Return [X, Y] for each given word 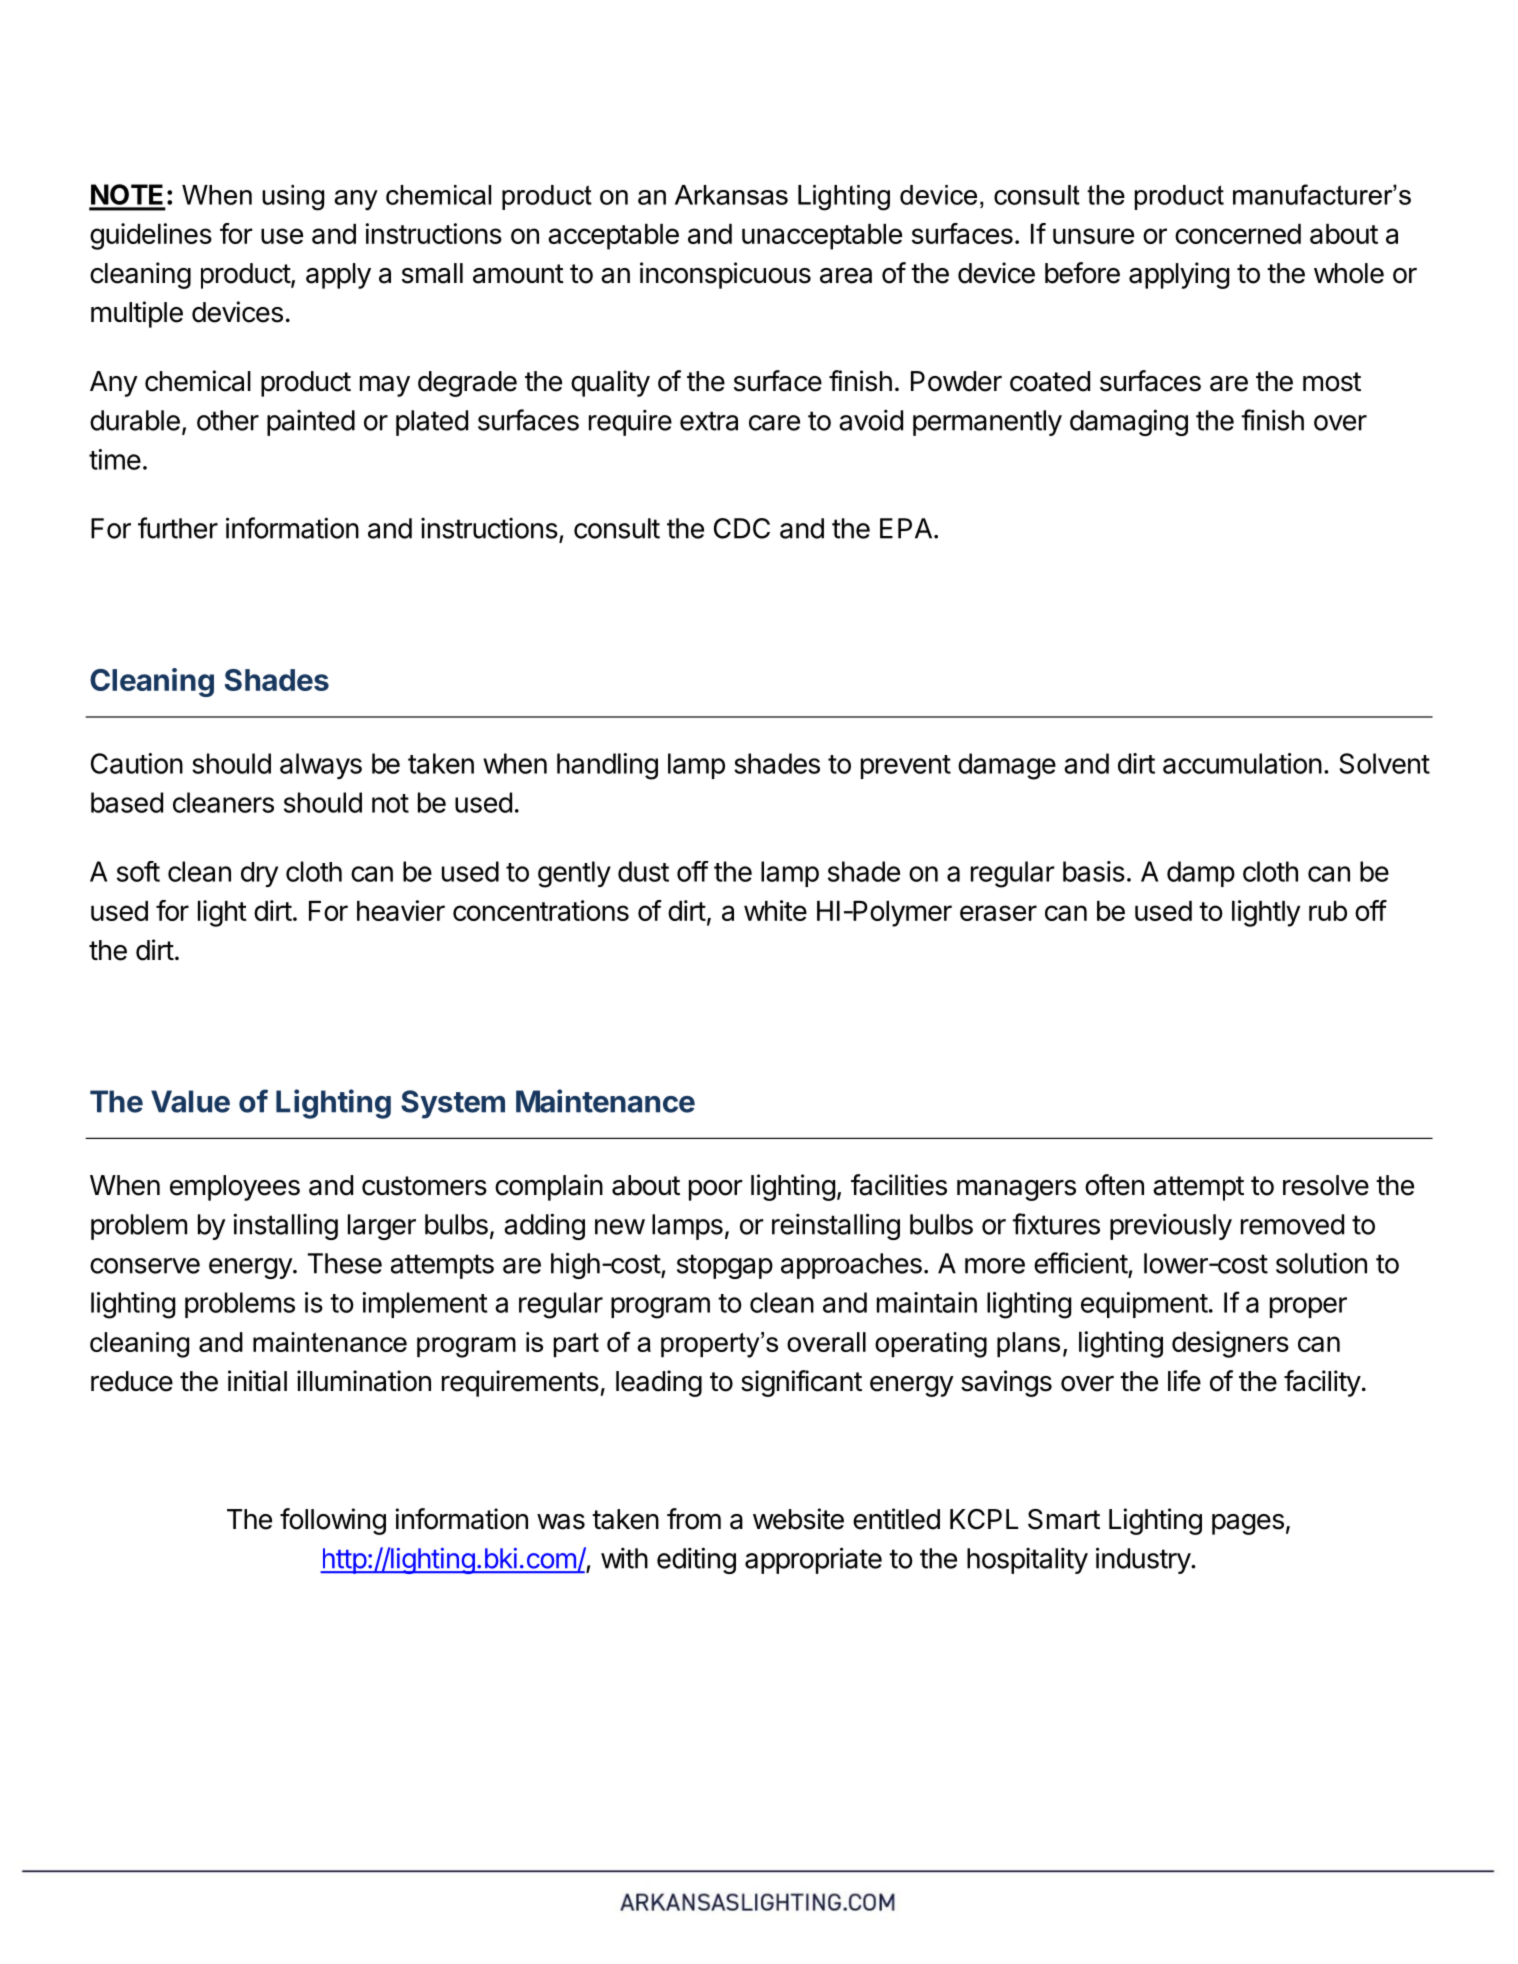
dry [259, 874]
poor [716, 1190]
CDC [742, 528]
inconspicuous [725, 275]
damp [1201, 874]
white [775, 910]
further [178, 528]
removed [1292, 1224]
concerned [1238, 234]
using [293, 198]
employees [235, 1188]
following [333, 1521]
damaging [1129, 422]
